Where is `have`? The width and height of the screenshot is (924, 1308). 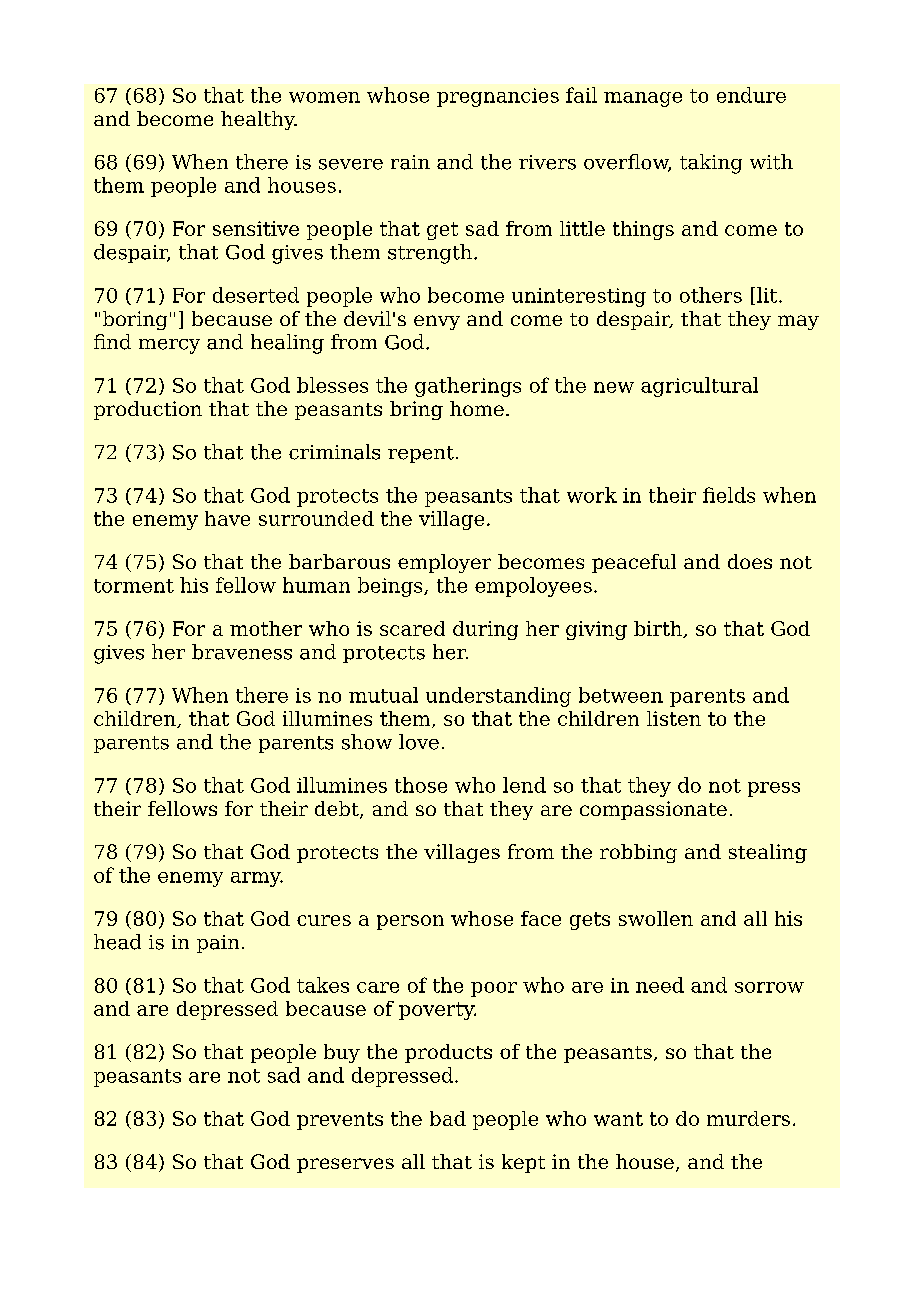
have is located at coordinates (227, 518).
